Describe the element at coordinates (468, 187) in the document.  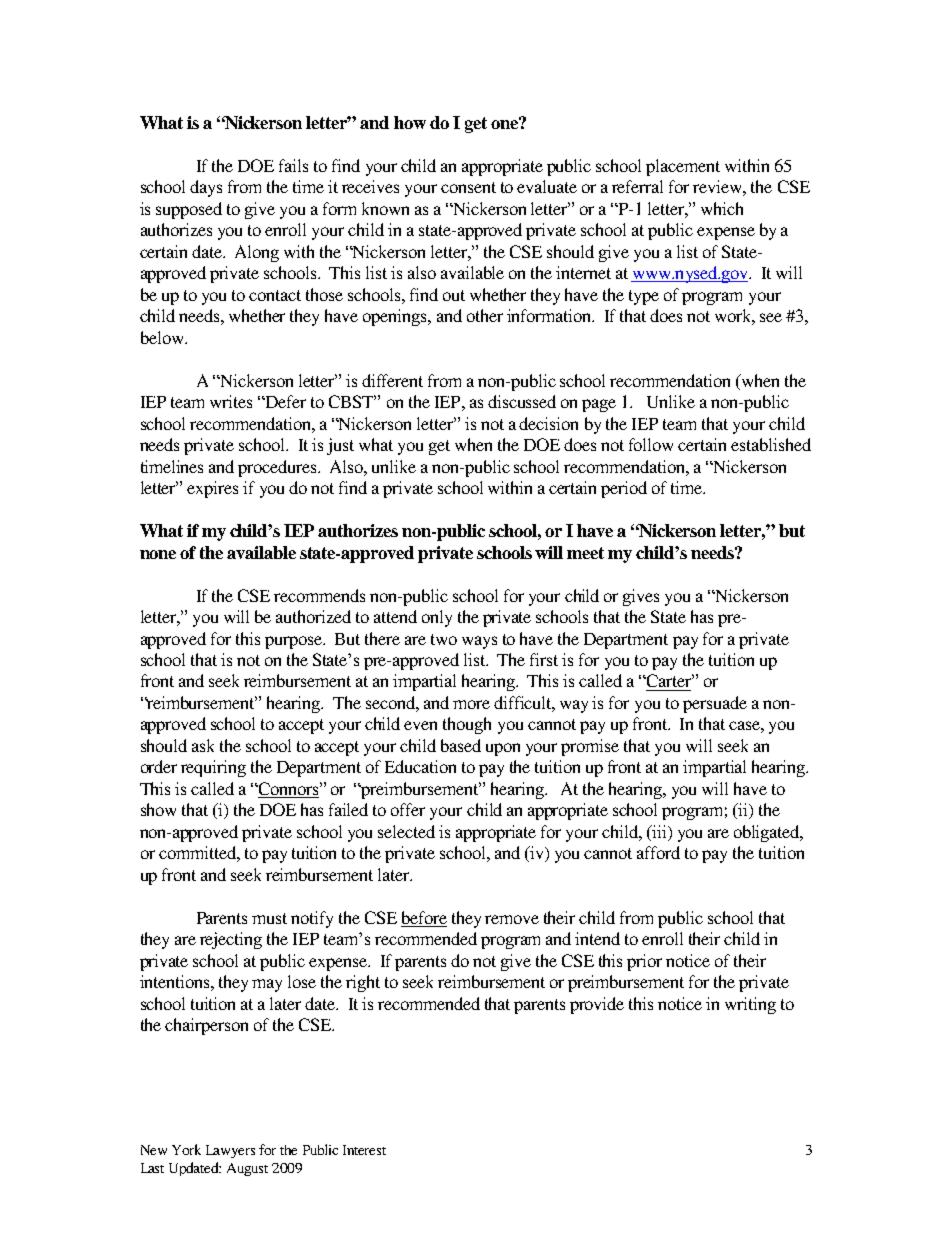
I see `consent` at that location.
